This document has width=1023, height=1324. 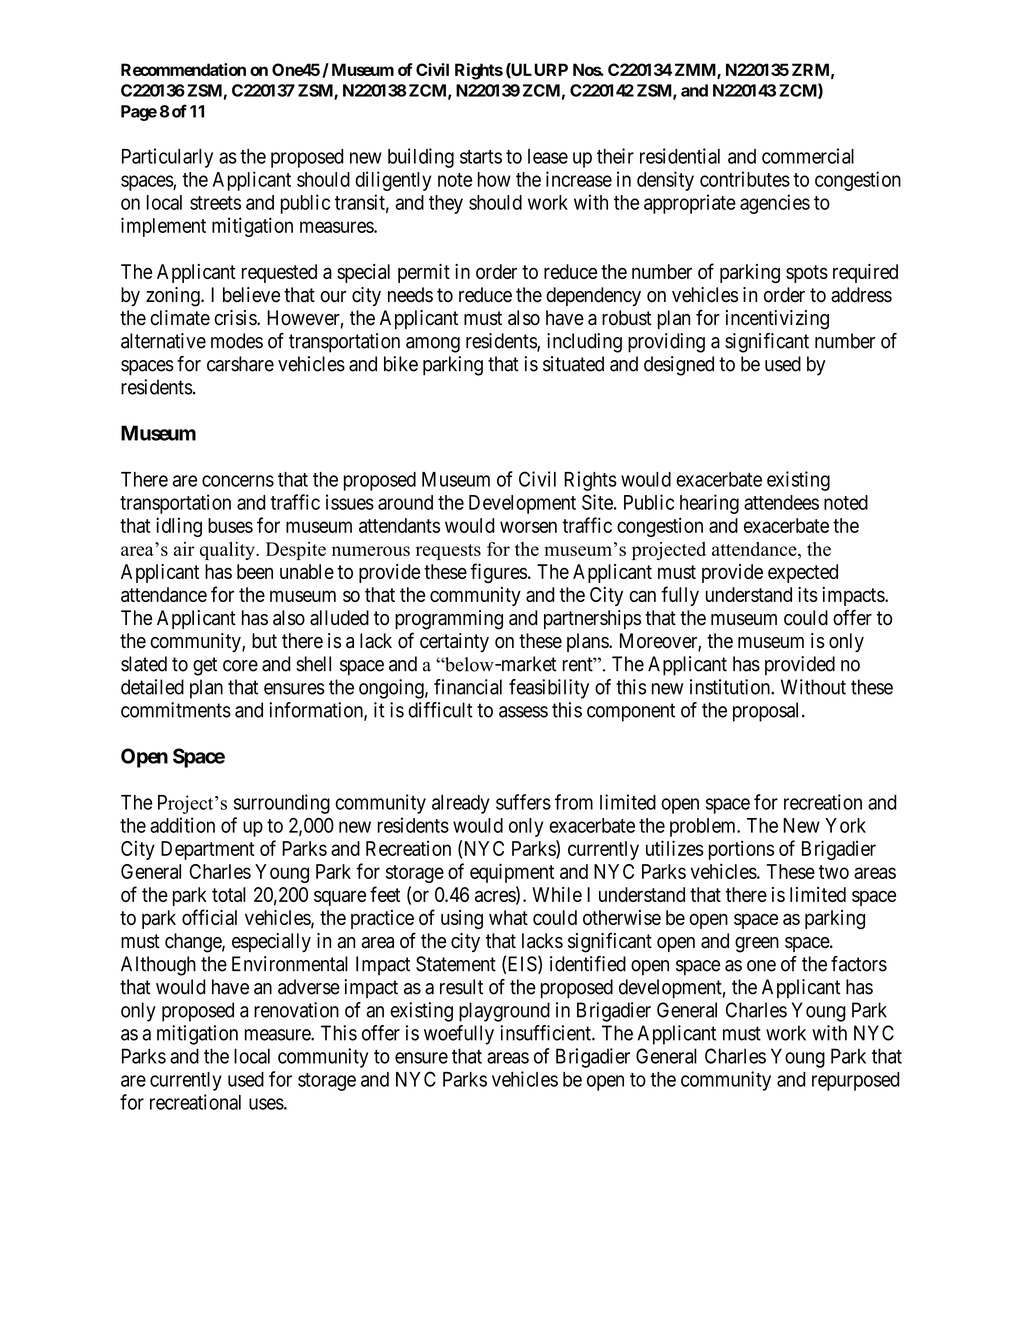 I want to click on portions, so click(x=741, y=850).
